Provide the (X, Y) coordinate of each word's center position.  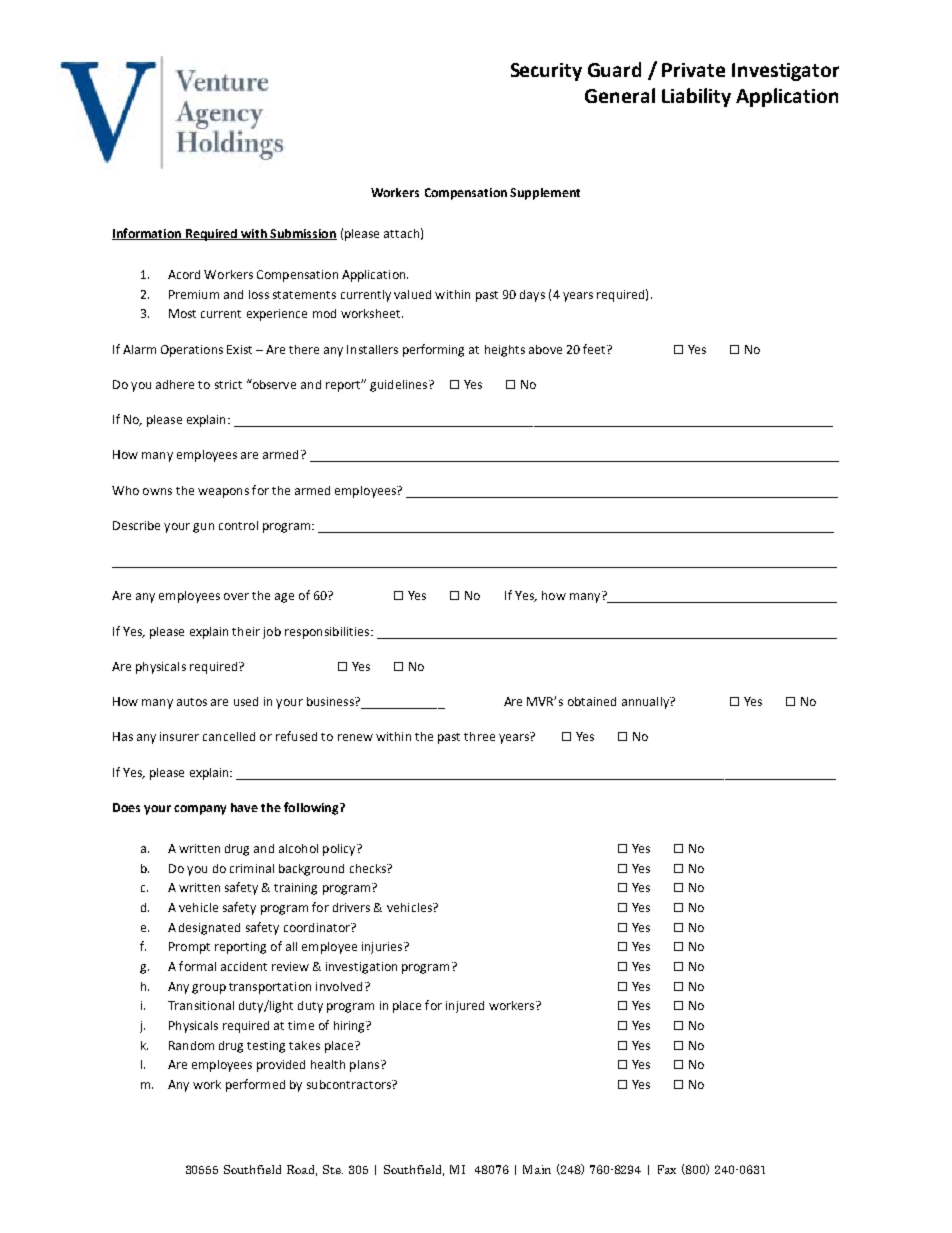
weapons (223, 493)
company (200, 810)
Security (546, 72)
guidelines (400, 386)
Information (147, 234)
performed (255, 1085)
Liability (696, 97)
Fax (667, 1169)
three (479, 736)
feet (595, 349)
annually (646, 703)
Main (537, 1169)
